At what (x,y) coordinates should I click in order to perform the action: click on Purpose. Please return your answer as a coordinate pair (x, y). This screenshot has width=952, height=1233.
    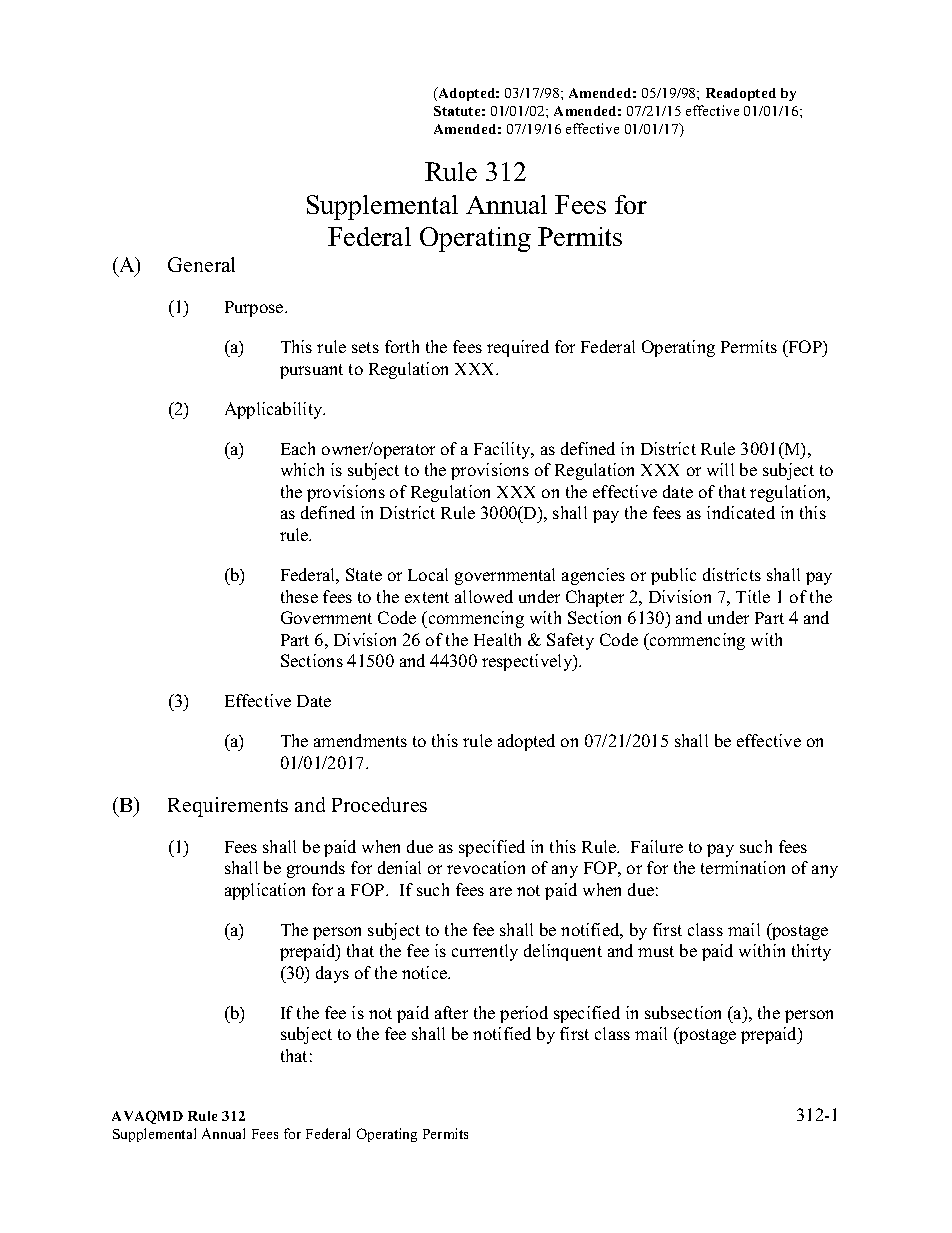
    Looking at the image, I should click on (255, 309).
